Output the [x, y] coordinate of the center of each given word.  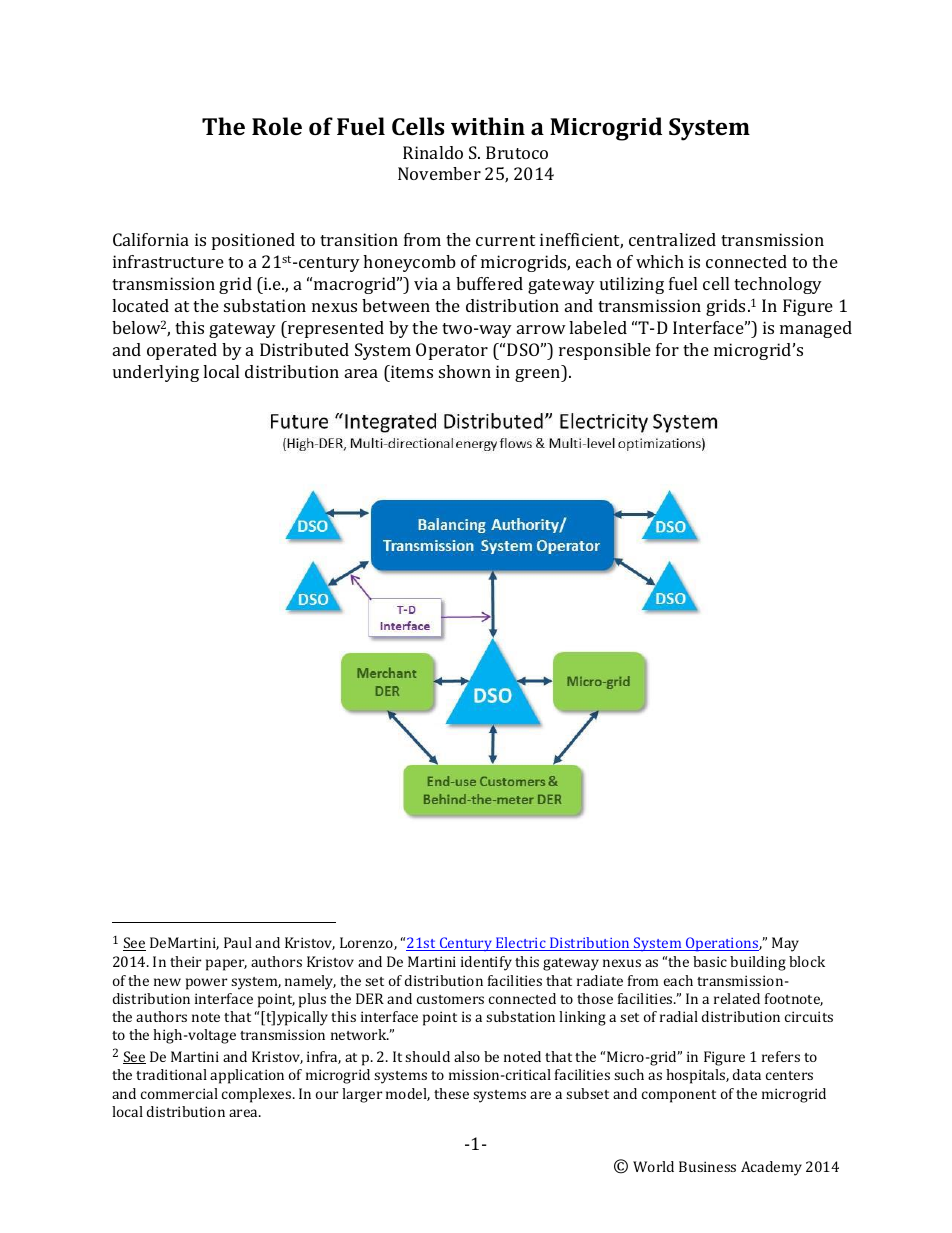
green [539, 375]
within [488, 126]
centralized [672, 239]
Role [277, 126]
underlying [156, 373]
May [785, 944]
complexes [258, 1095]
